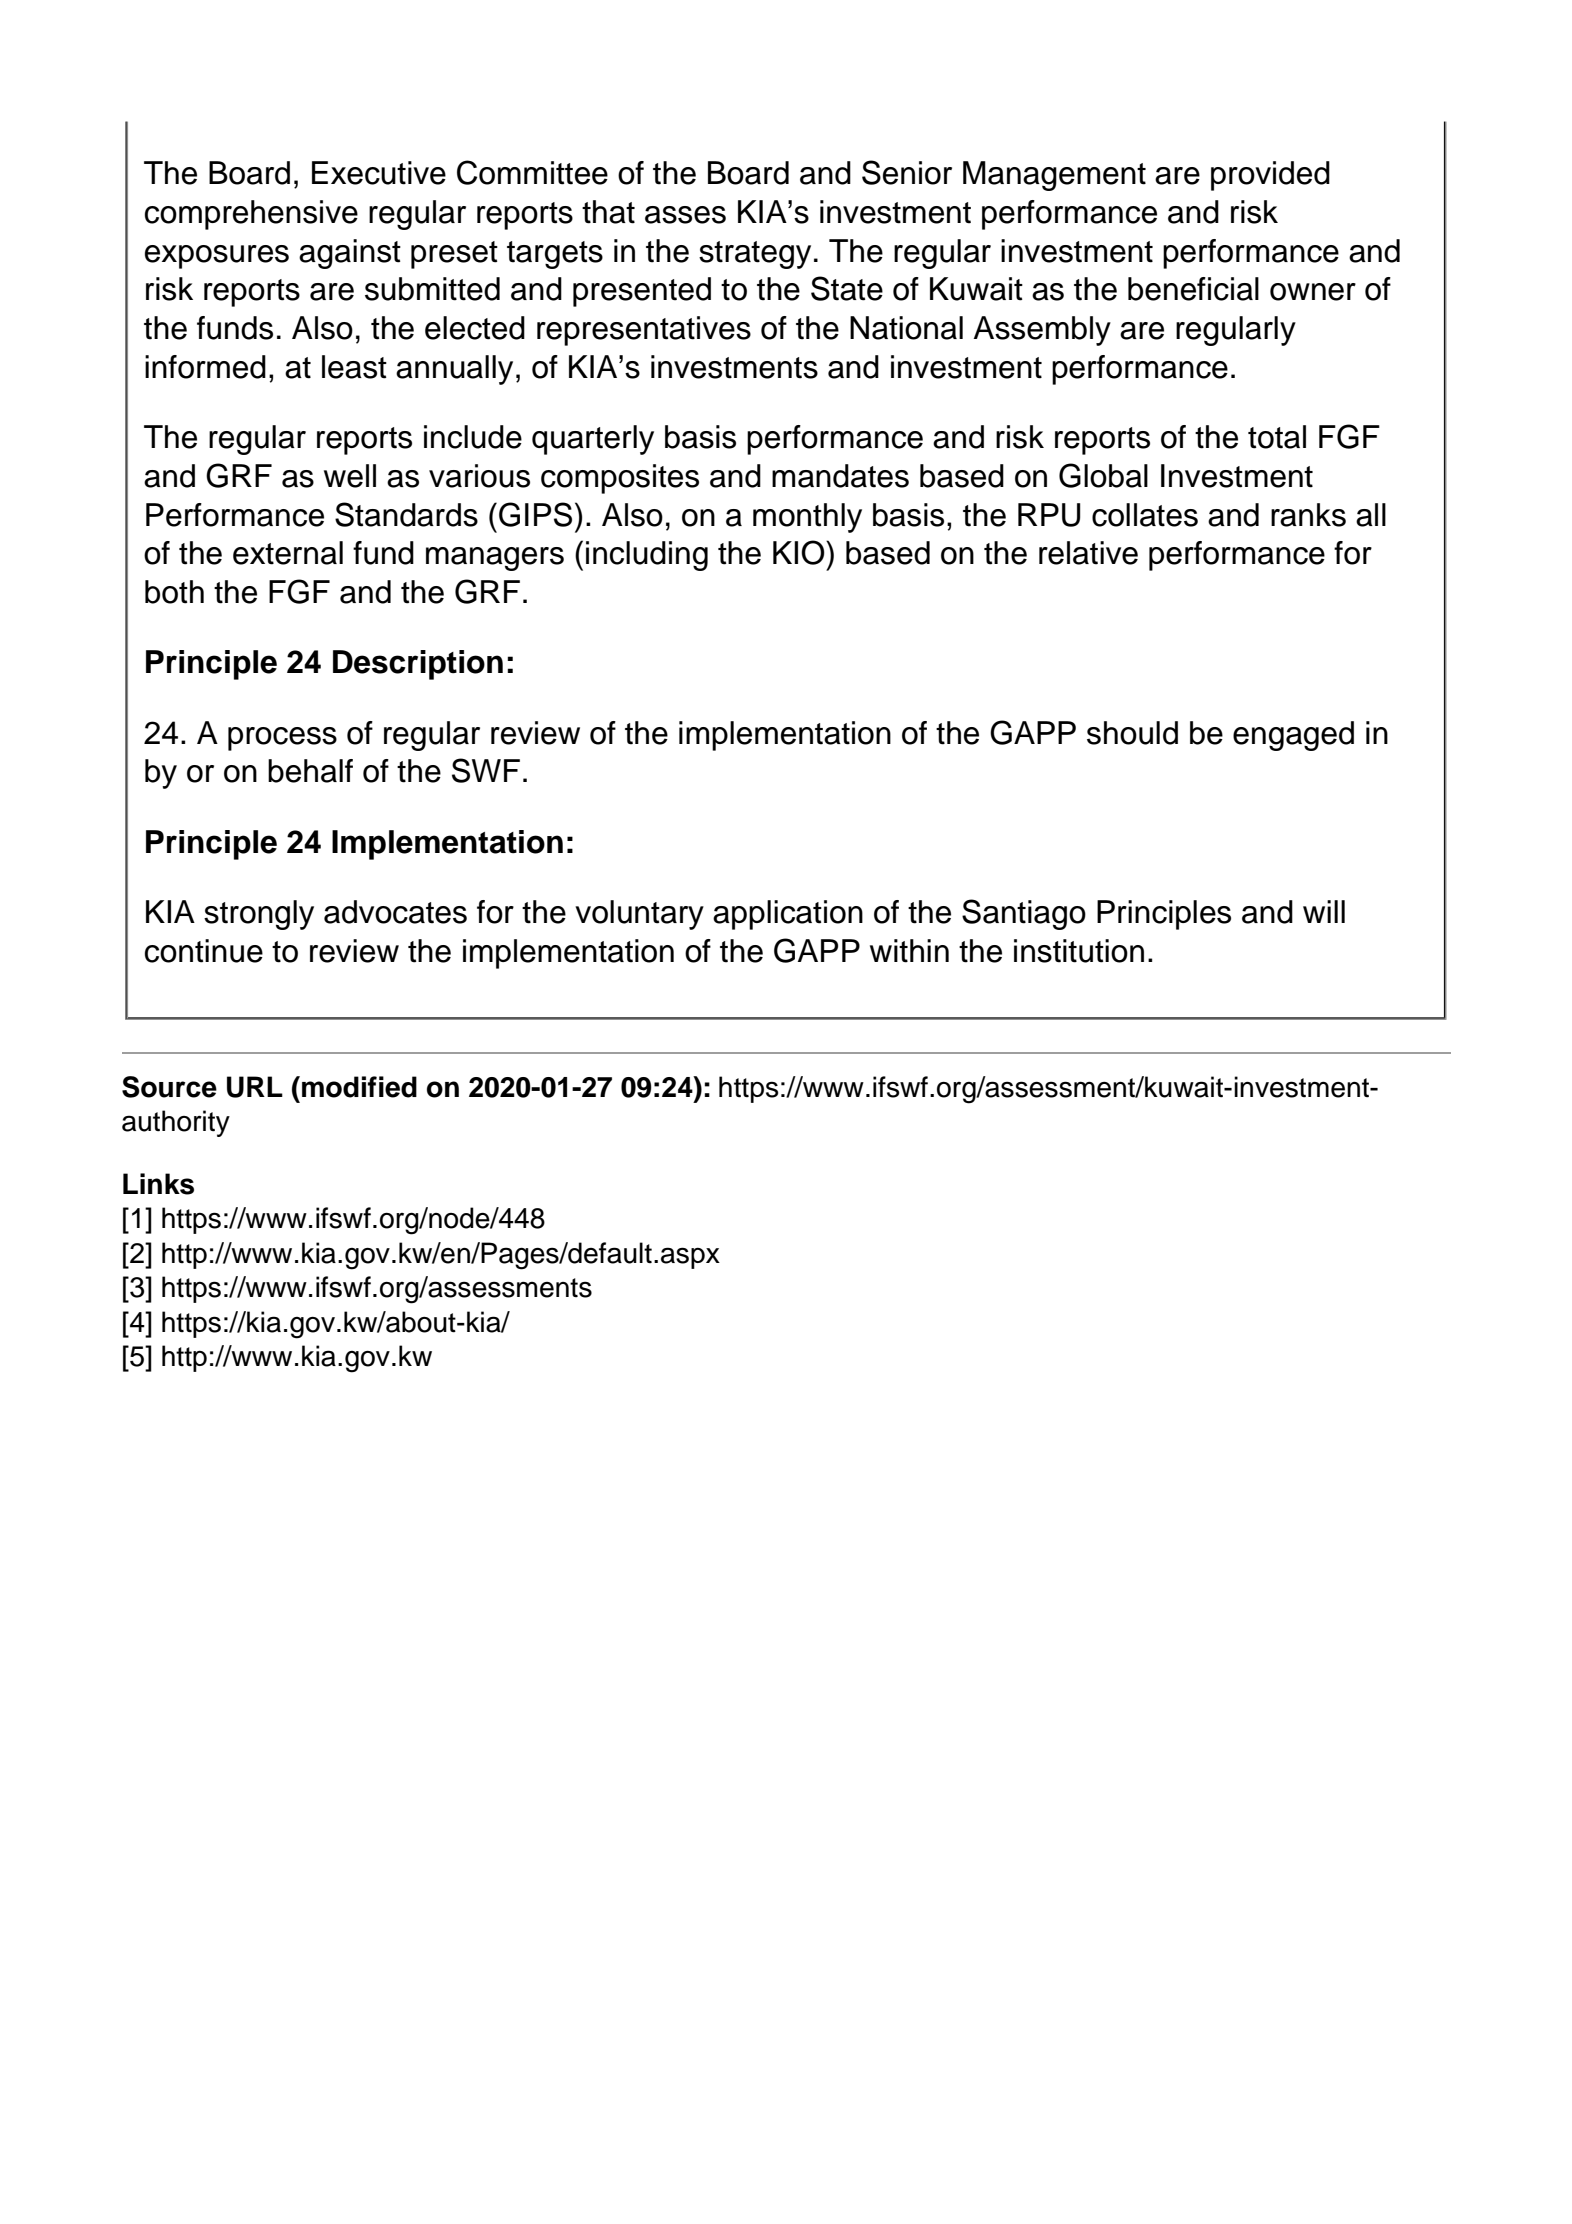 This image has width=1572, height=2224. I want to click on application, so click(788, 915).
